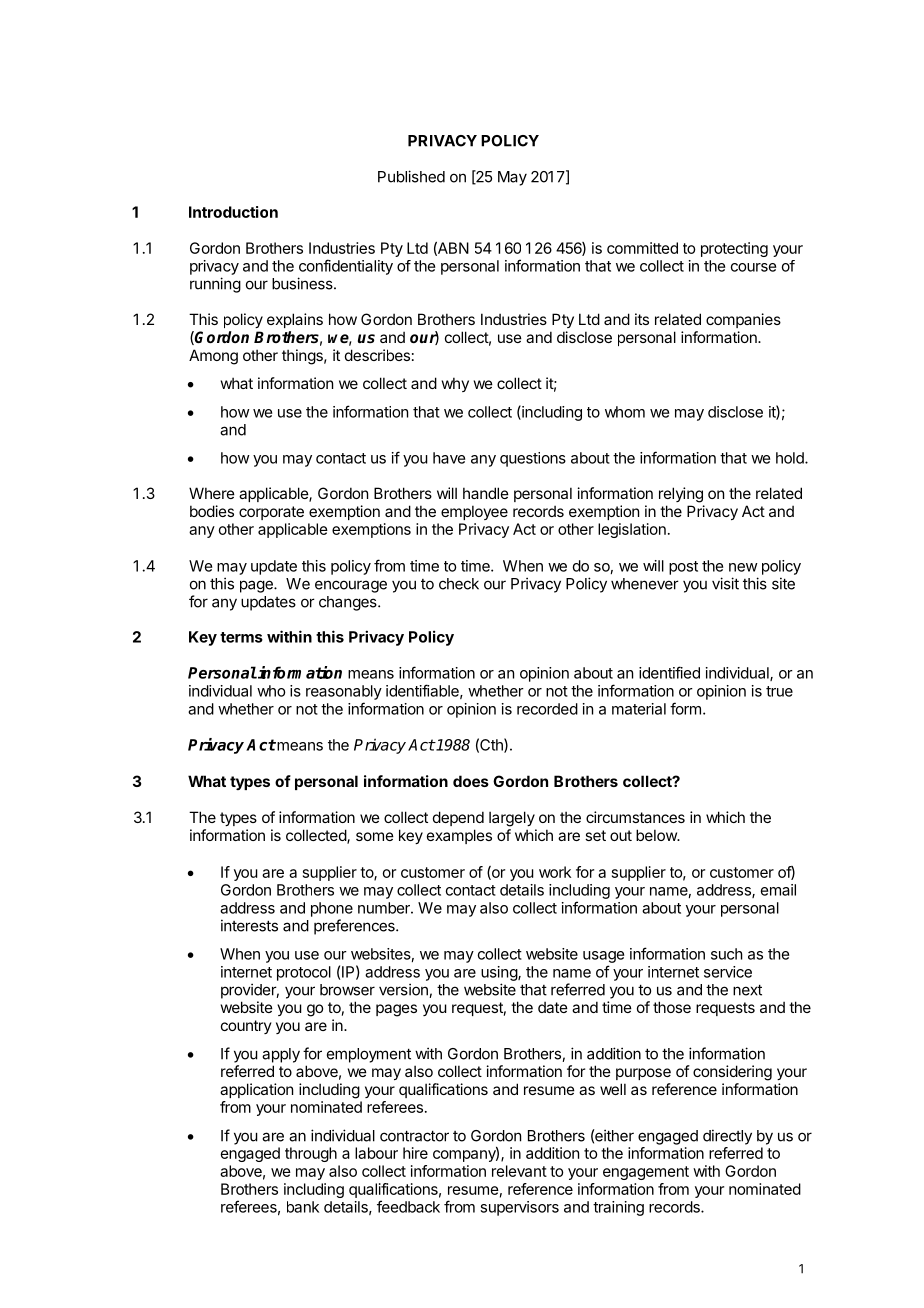 This document has width=924, height=1308. I want to click on identified, so click(669, 672).
